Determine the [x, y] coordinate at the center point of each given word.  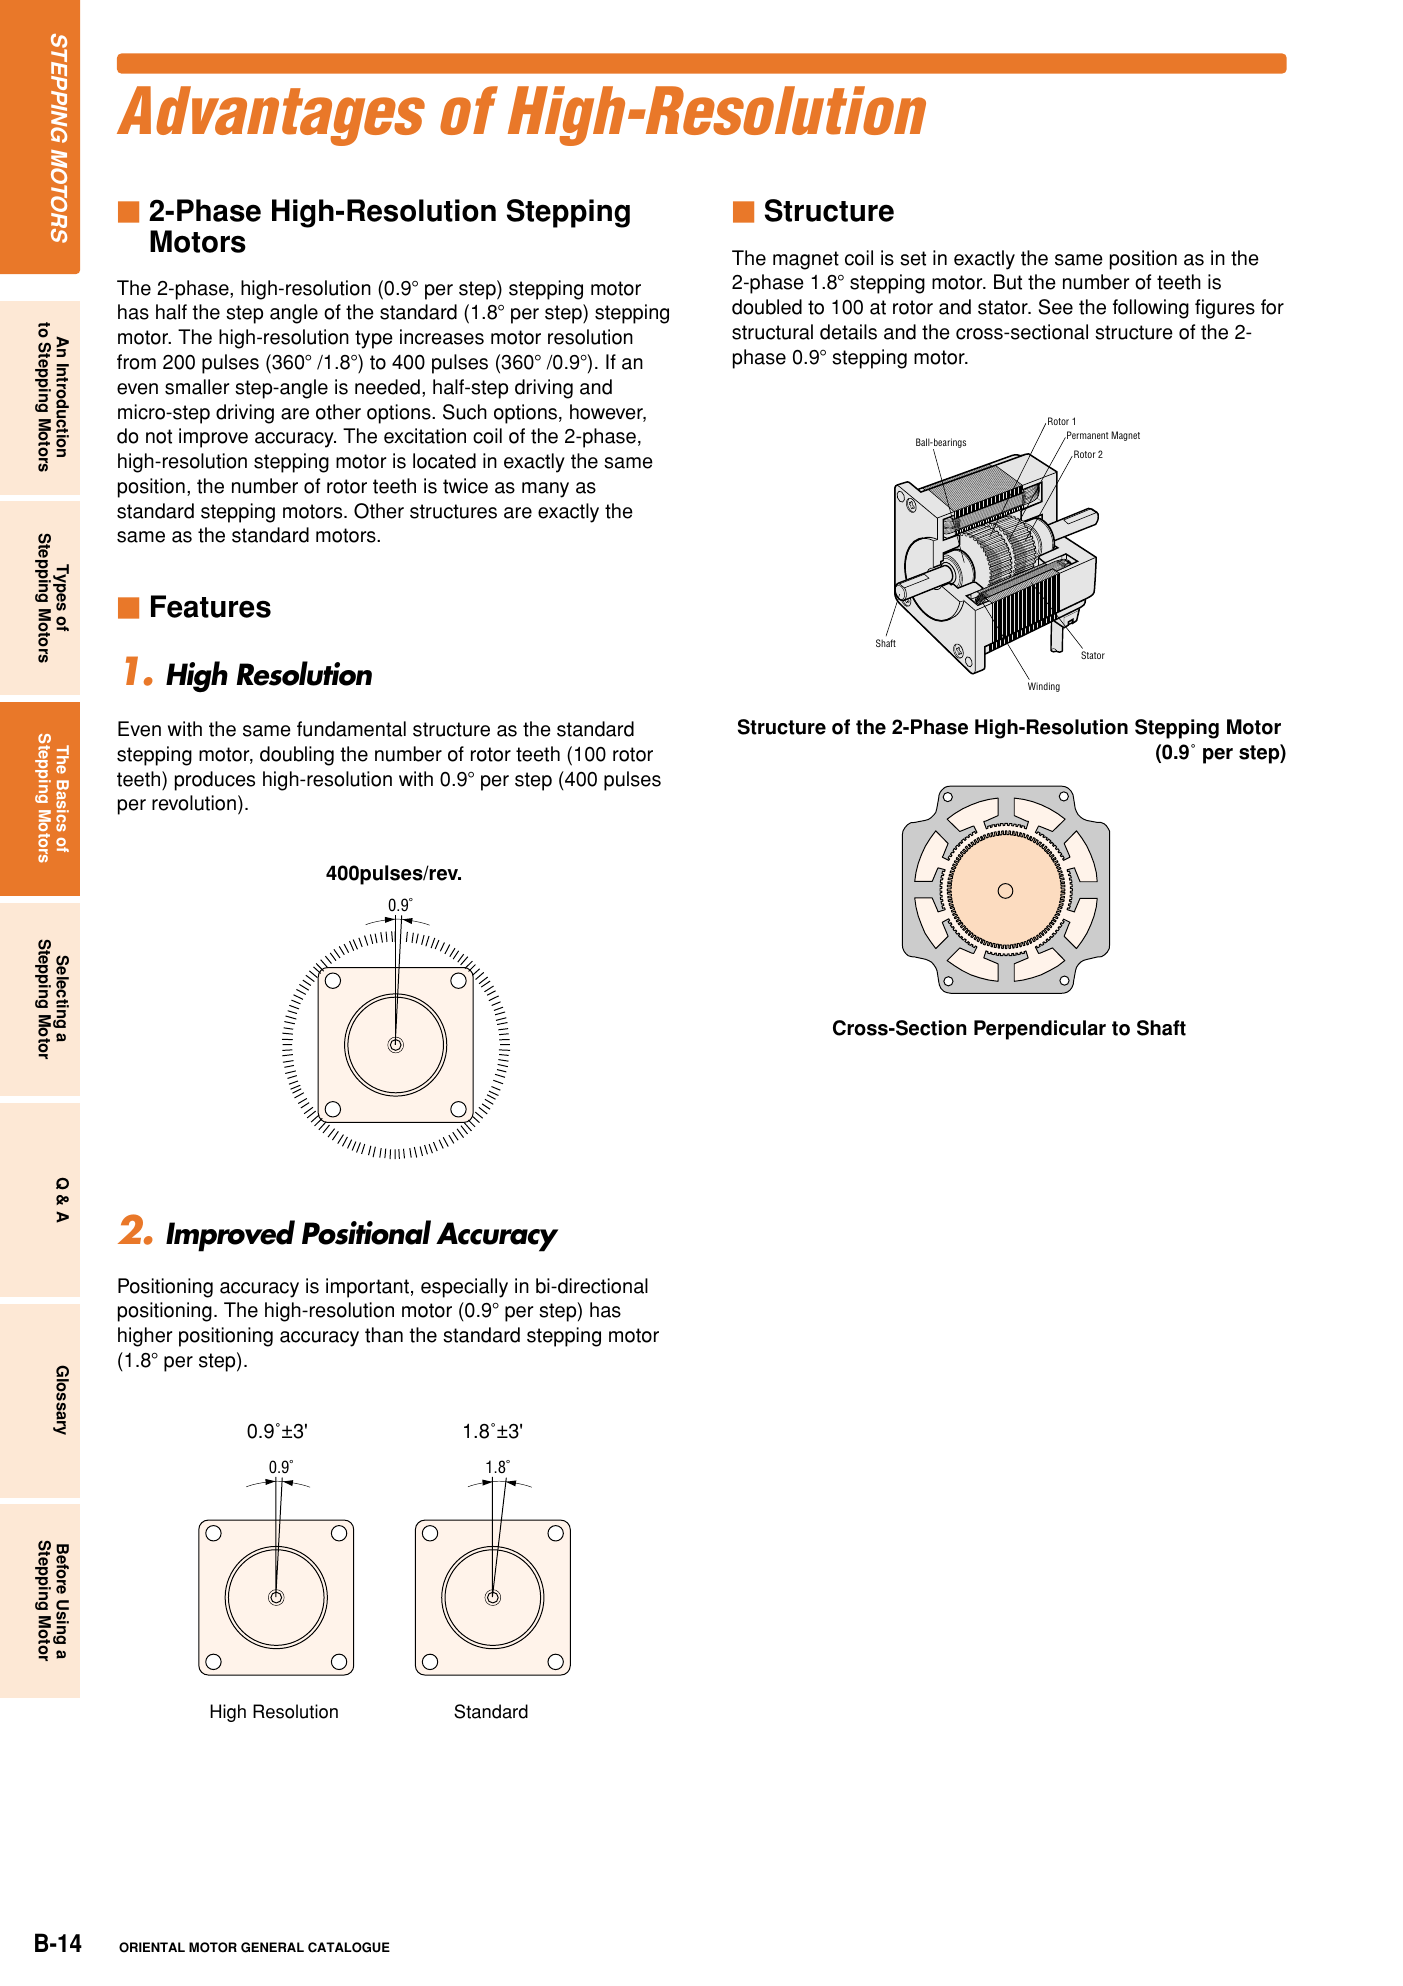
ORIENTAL [152, 1947]
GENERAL [272, 1947]
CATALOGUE [349, 1947]
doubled [767, 307]
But [1008, 282]
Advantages [271, 116]
